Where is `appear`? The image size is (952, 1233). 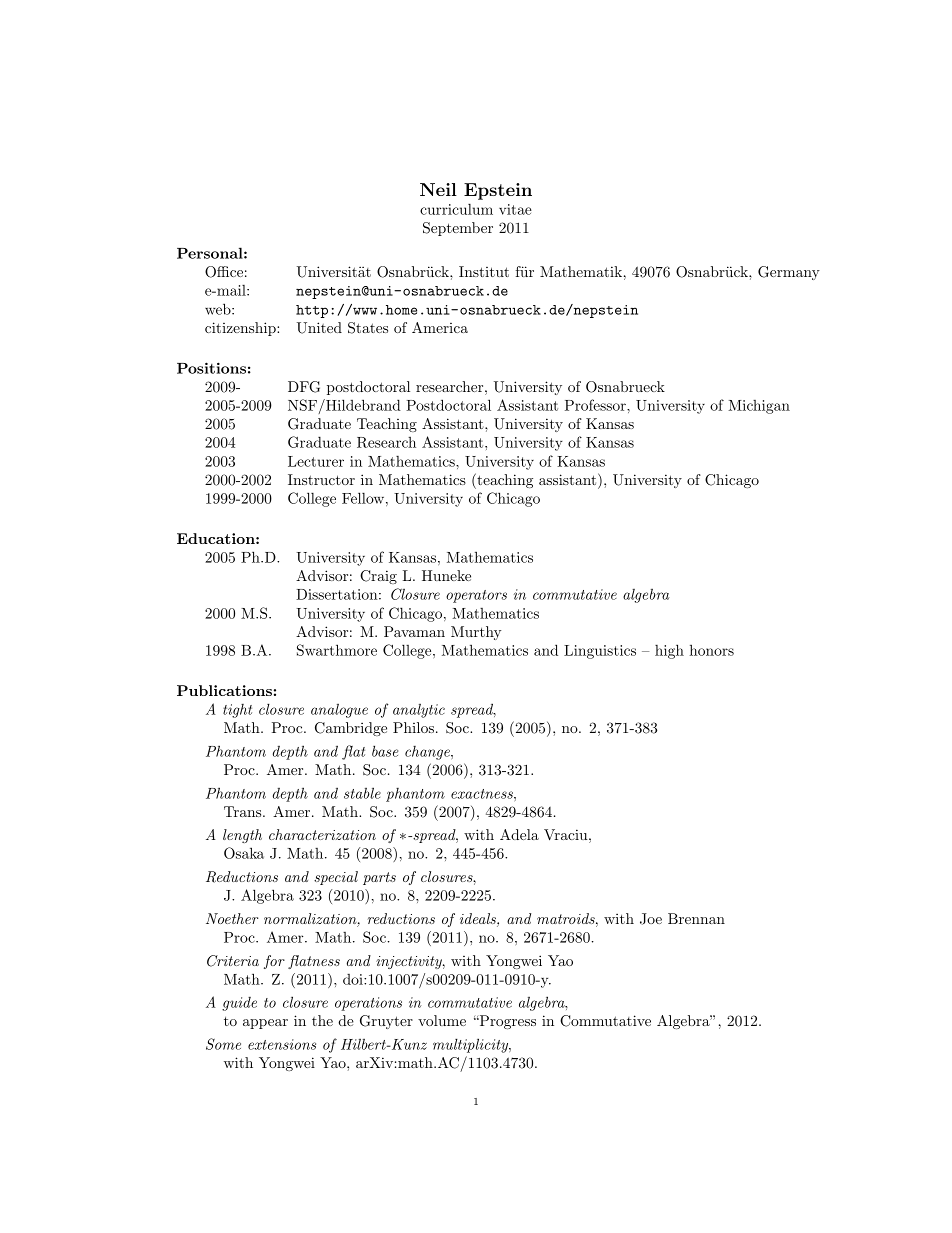
appear is located at coordinates (265, 1024).
